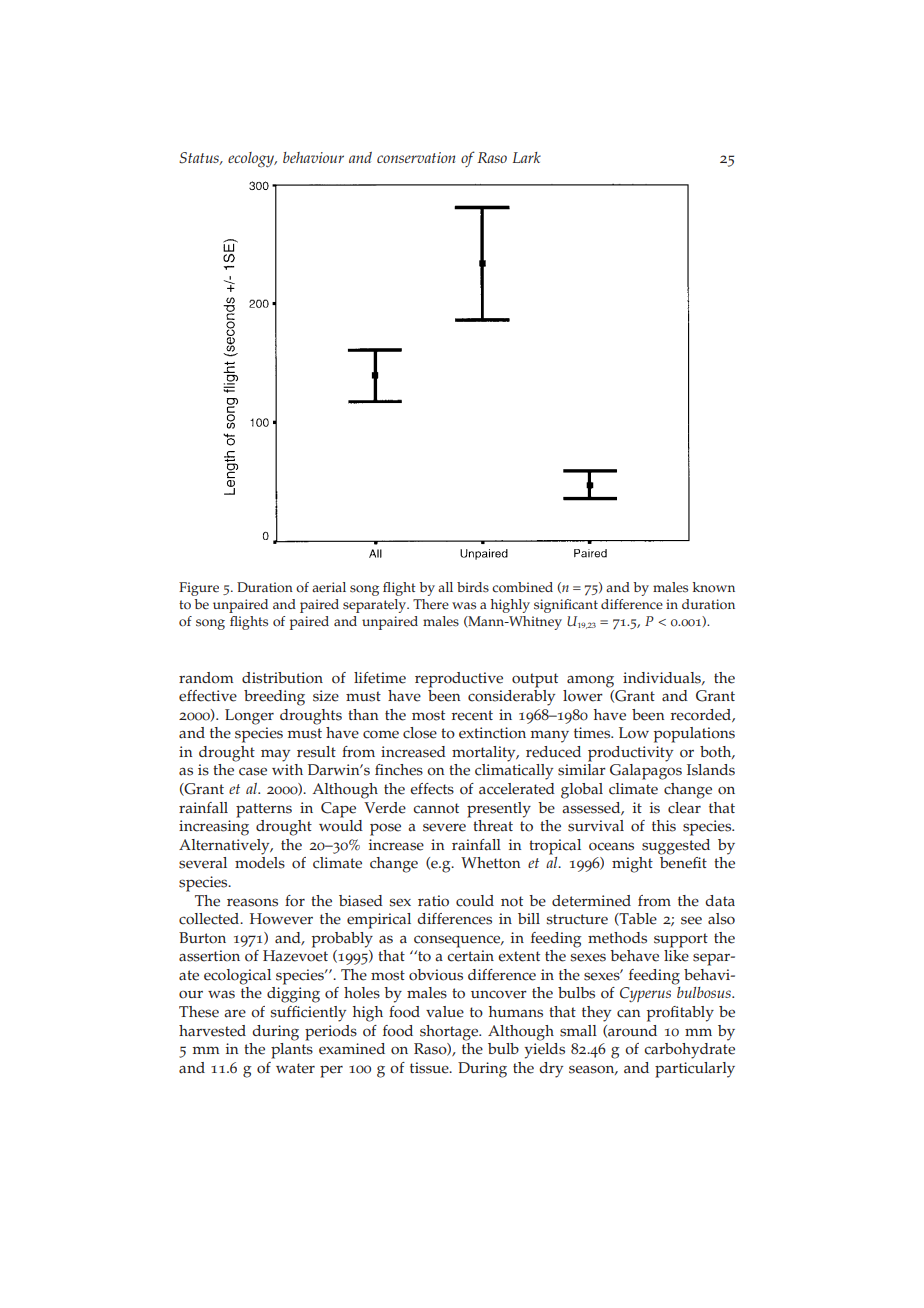 The height and width of the screenshot is (1308, 924). Describe the element at coordinates (714, 587) in the screenshot. I see `known` at that location.
